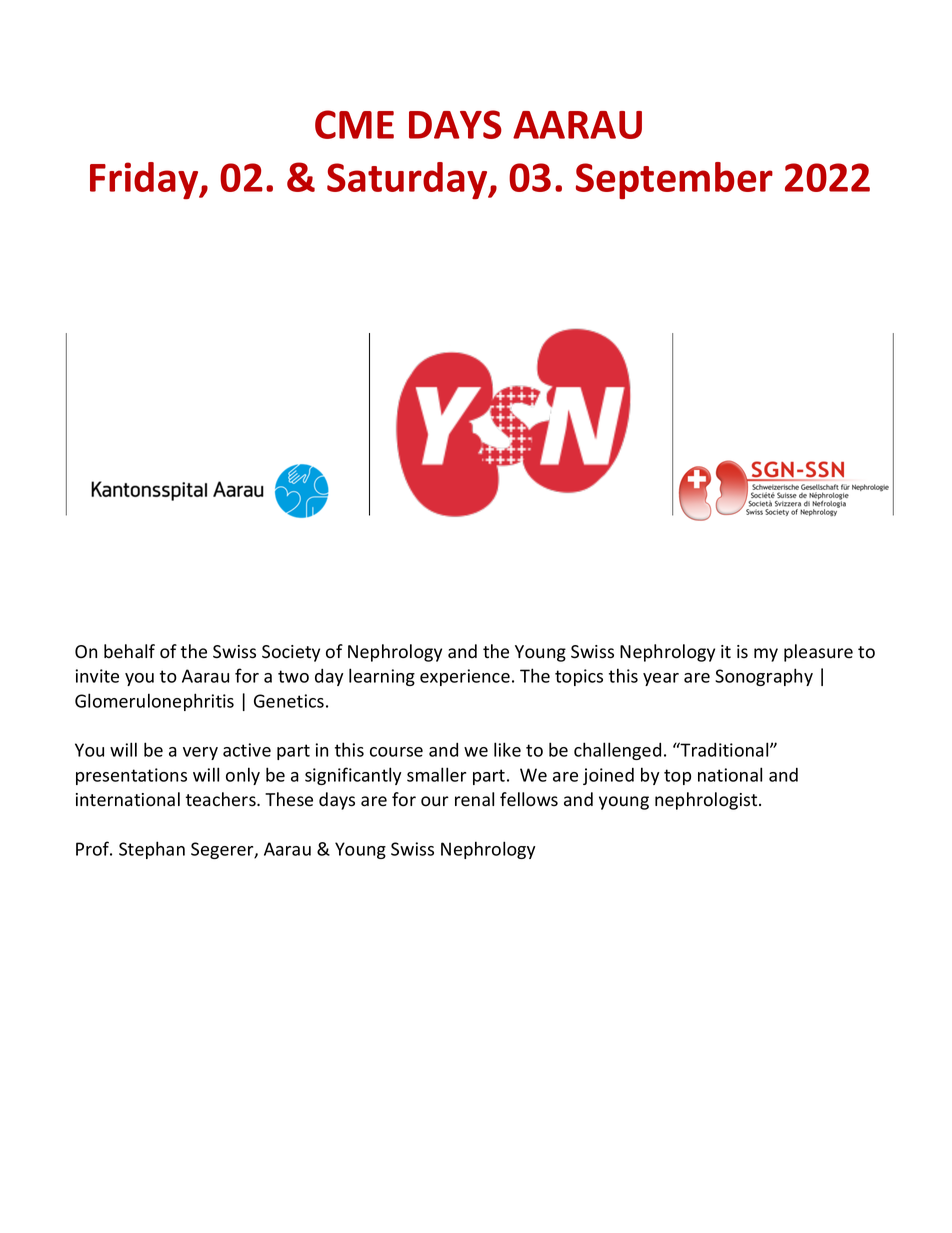 This document has width=952, height=1233. Describe the element at coordinates (408, 180) in the document. I see `Saturday` at that location.
